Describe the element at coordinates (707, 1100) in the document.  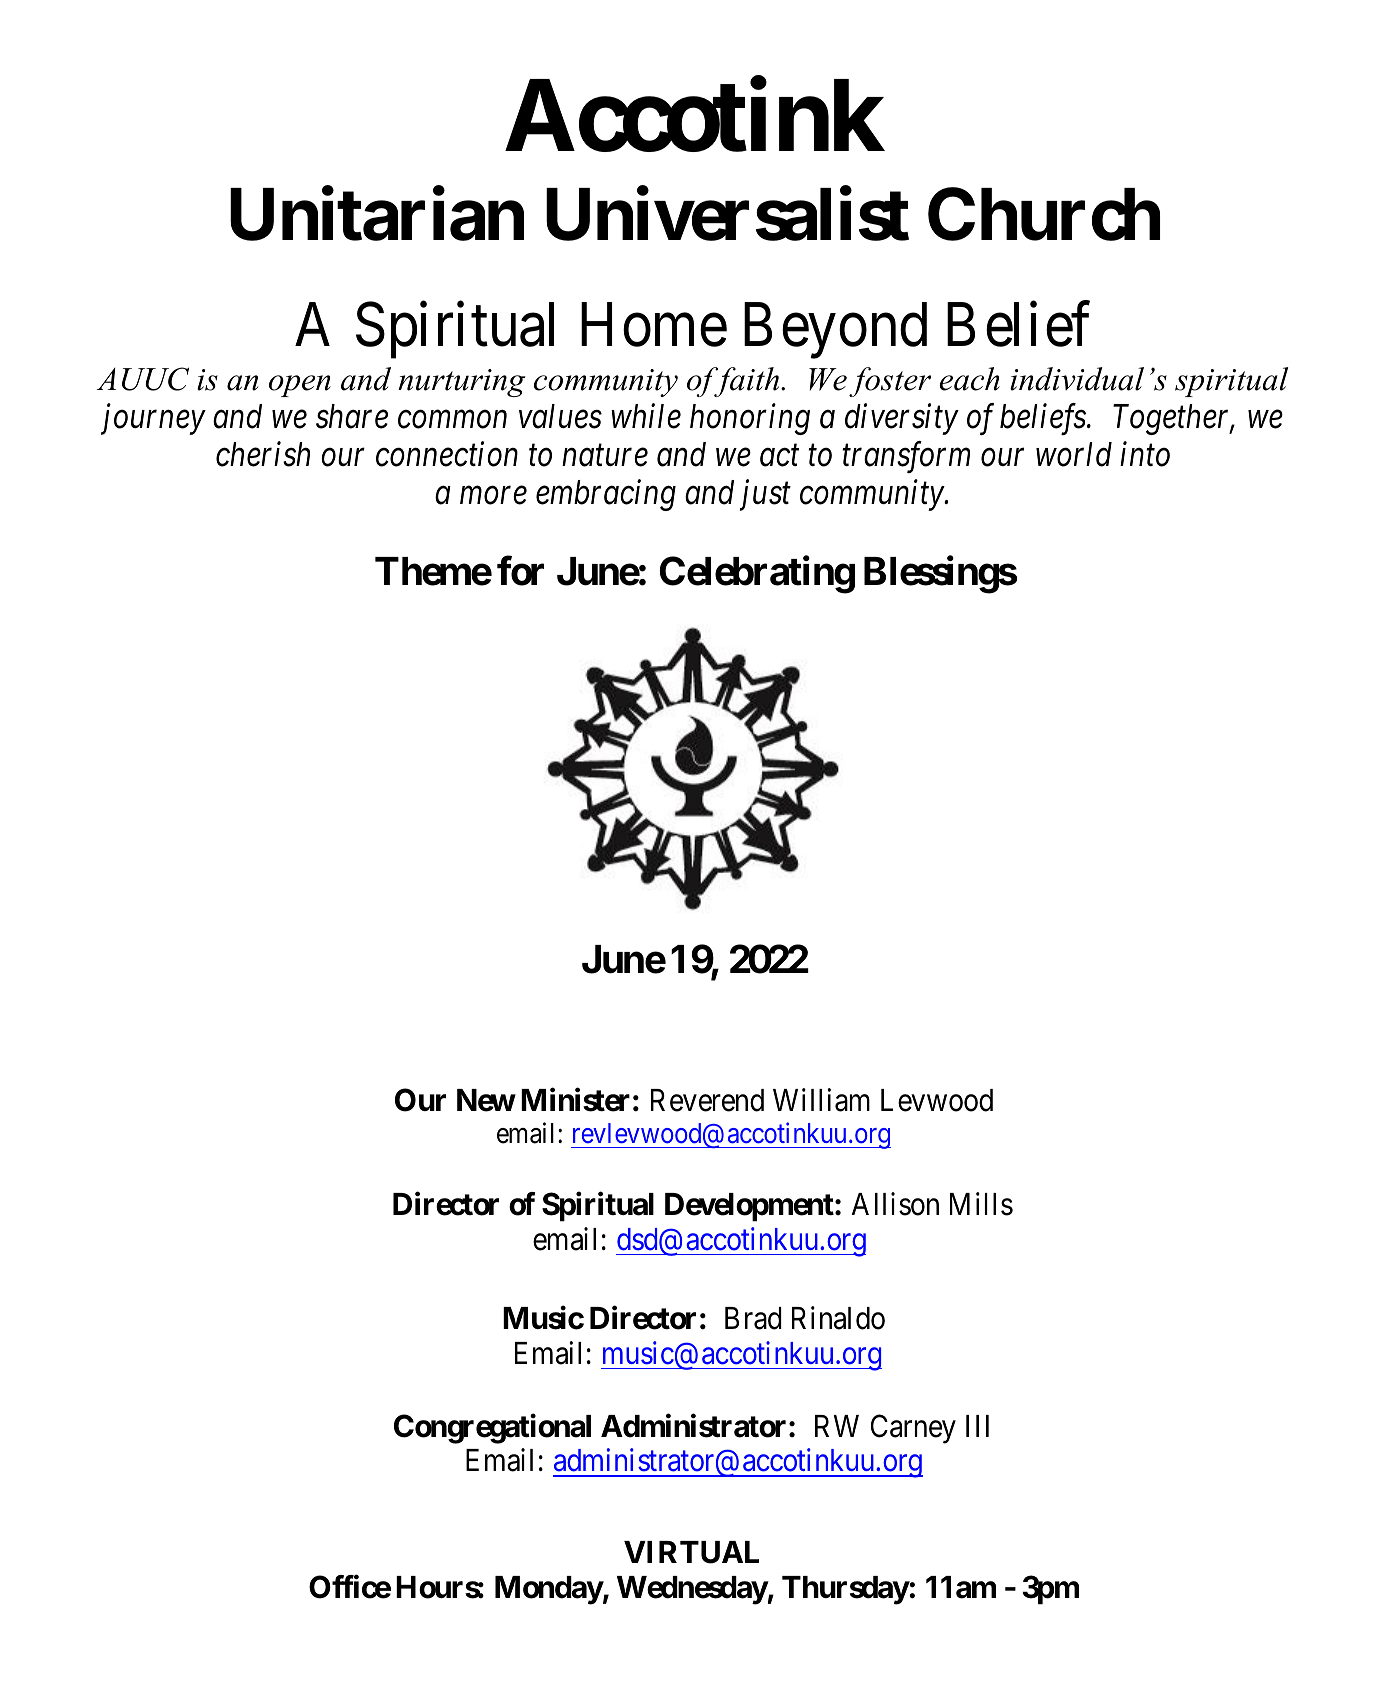
I see `Reverend` at that location.
